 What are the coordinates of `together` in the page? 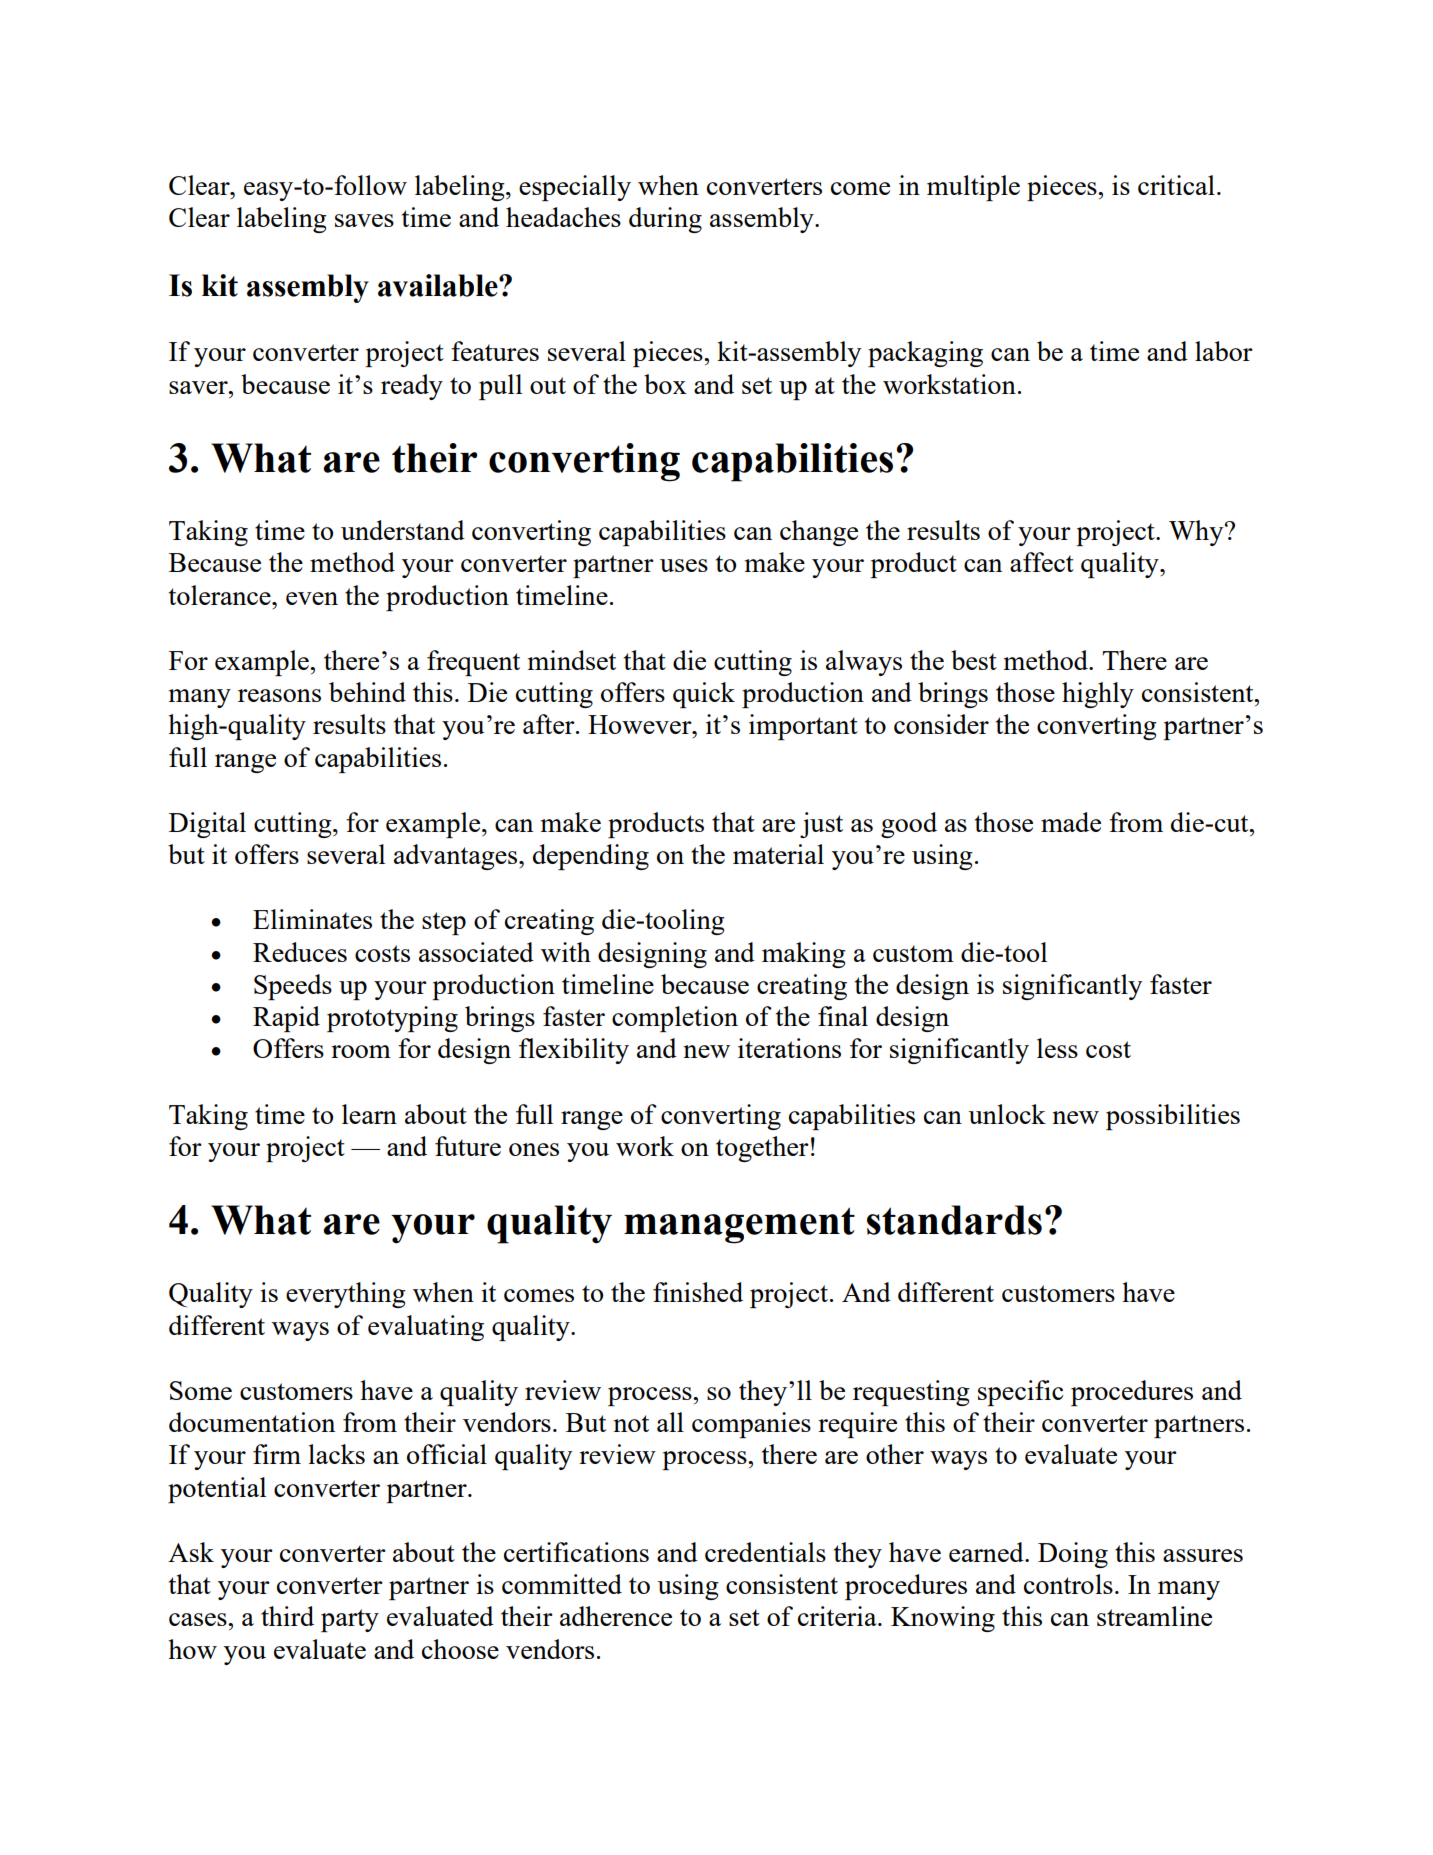 It's located at (762, 1149).
